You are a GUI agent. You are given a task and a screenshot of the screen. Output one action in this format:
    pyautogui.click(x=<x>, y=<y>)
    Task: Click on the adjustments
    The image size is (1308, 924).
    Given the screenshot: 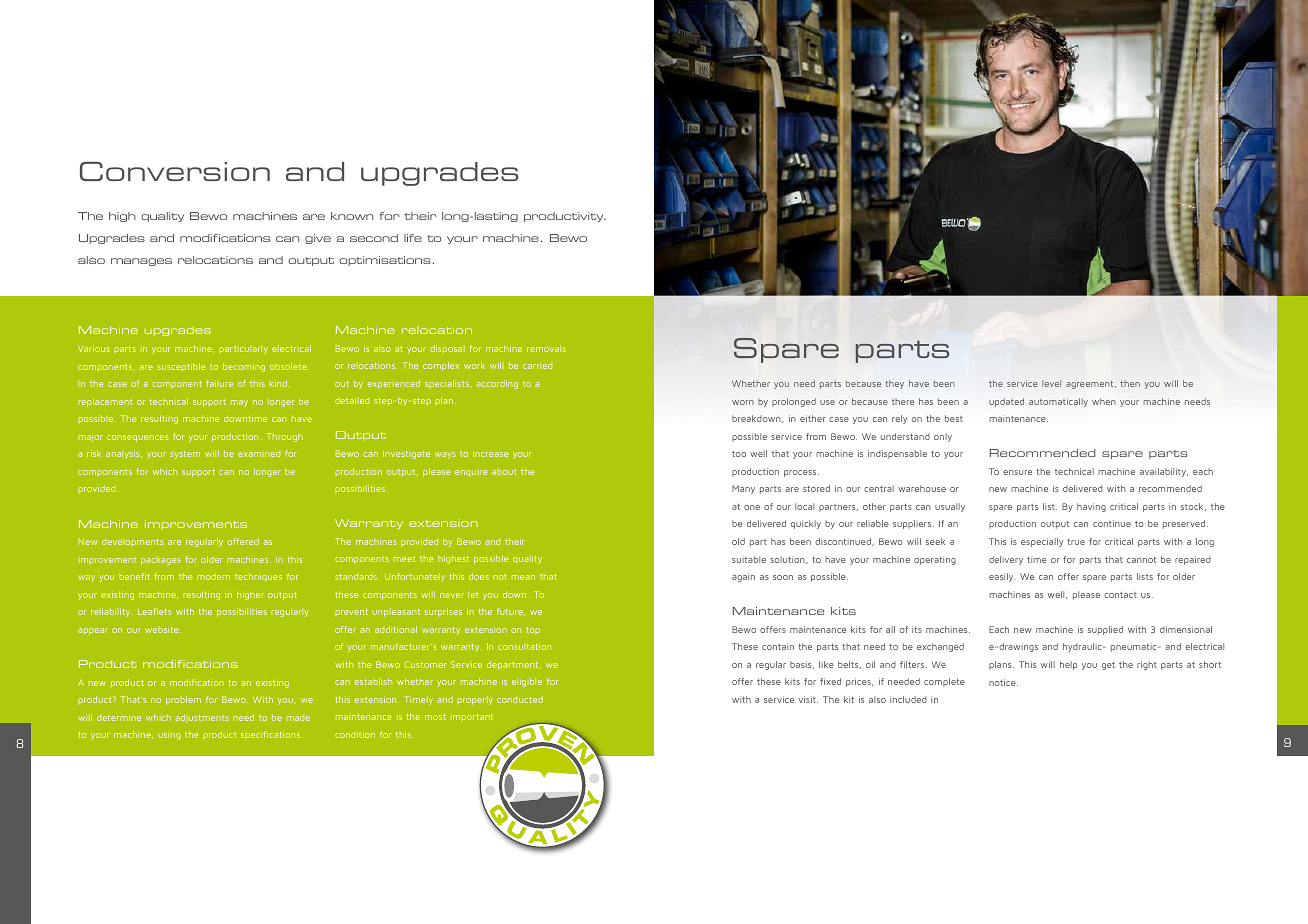 What is the action you would take?
    pyautogui.click(x=202, y=718)
